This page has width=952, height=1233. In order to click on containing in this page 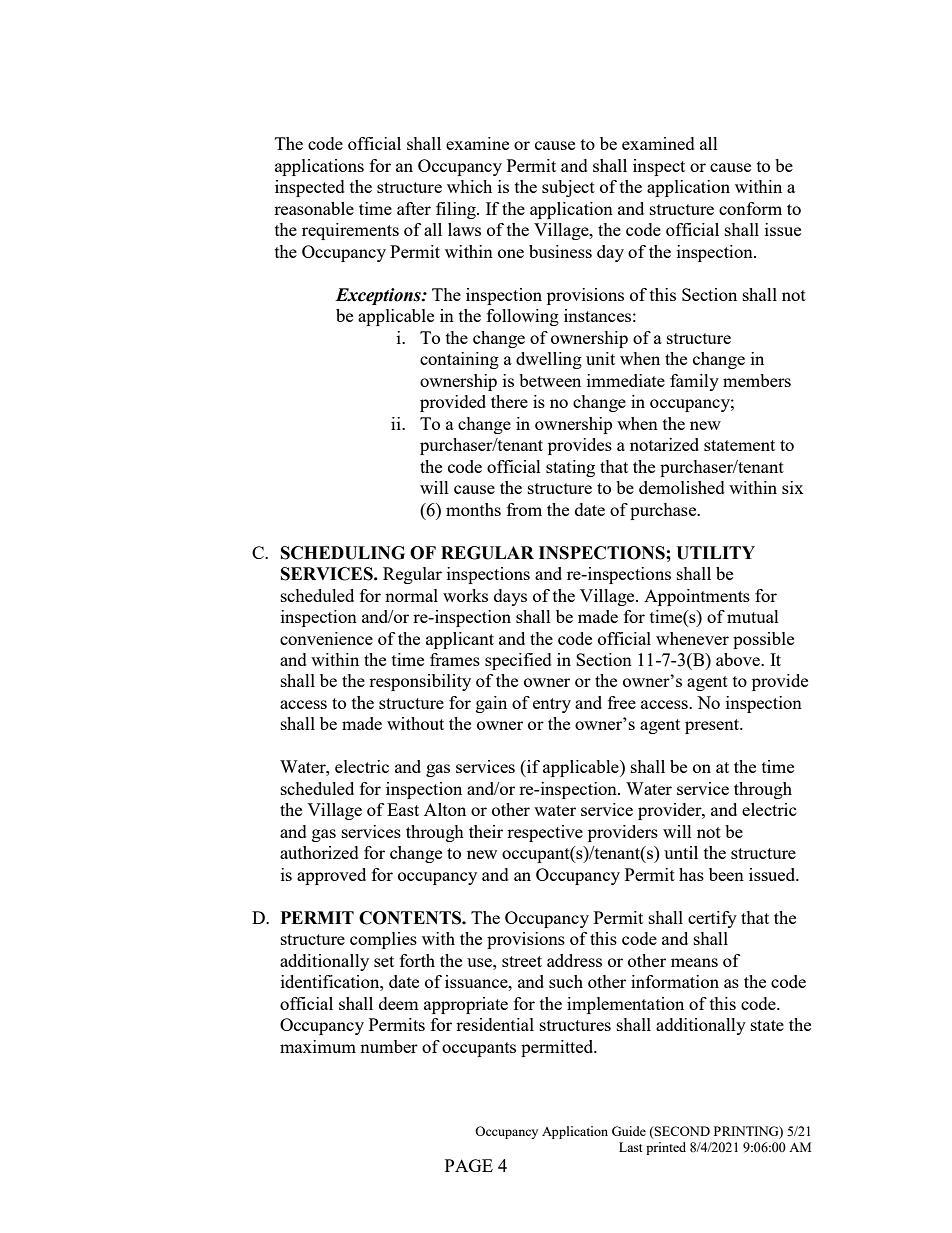, I will do `click(459, 360)`.
